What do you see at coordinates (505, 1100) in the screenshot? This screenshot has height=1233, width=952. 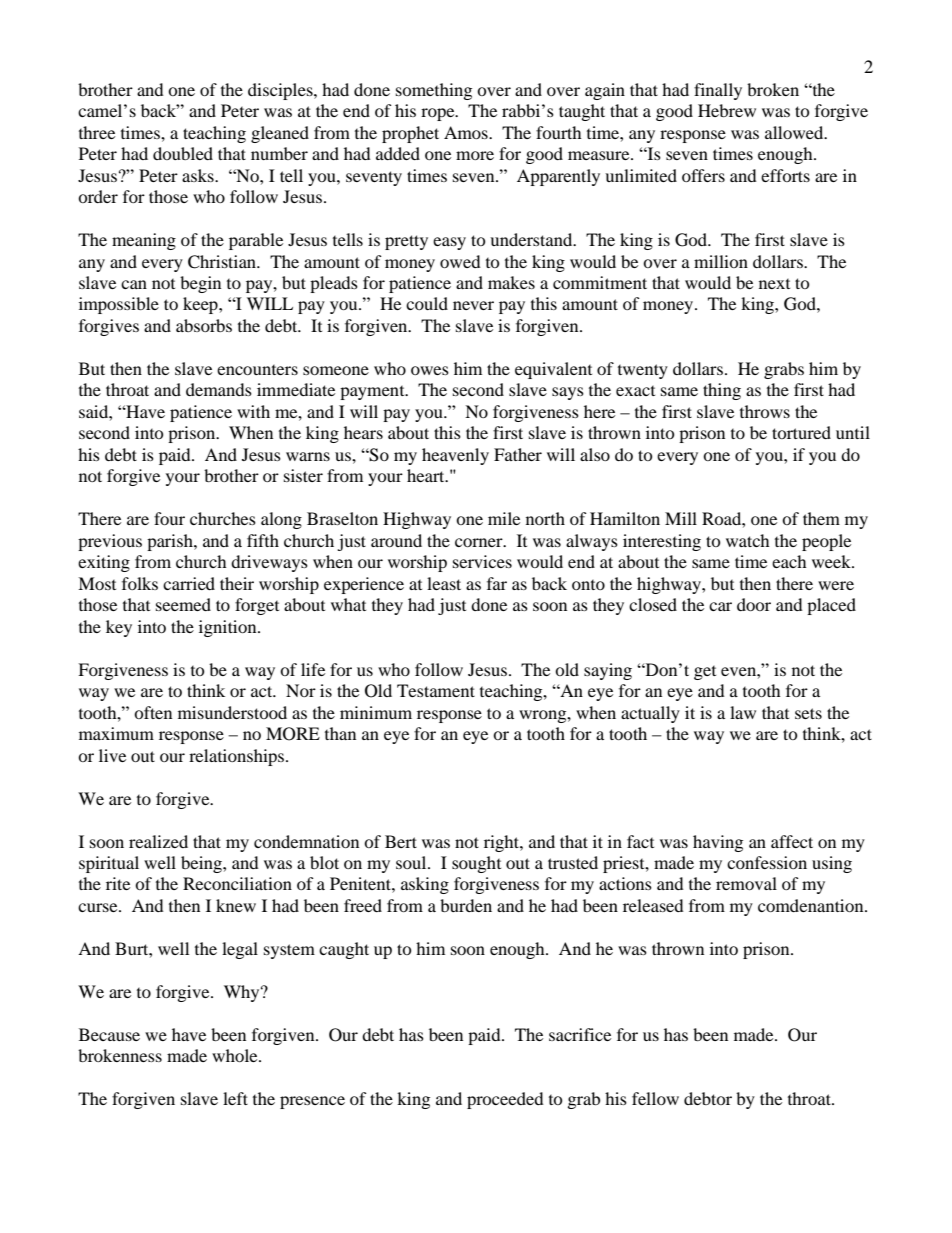 I see `proceeded` at bounding box center [505, 1100].
